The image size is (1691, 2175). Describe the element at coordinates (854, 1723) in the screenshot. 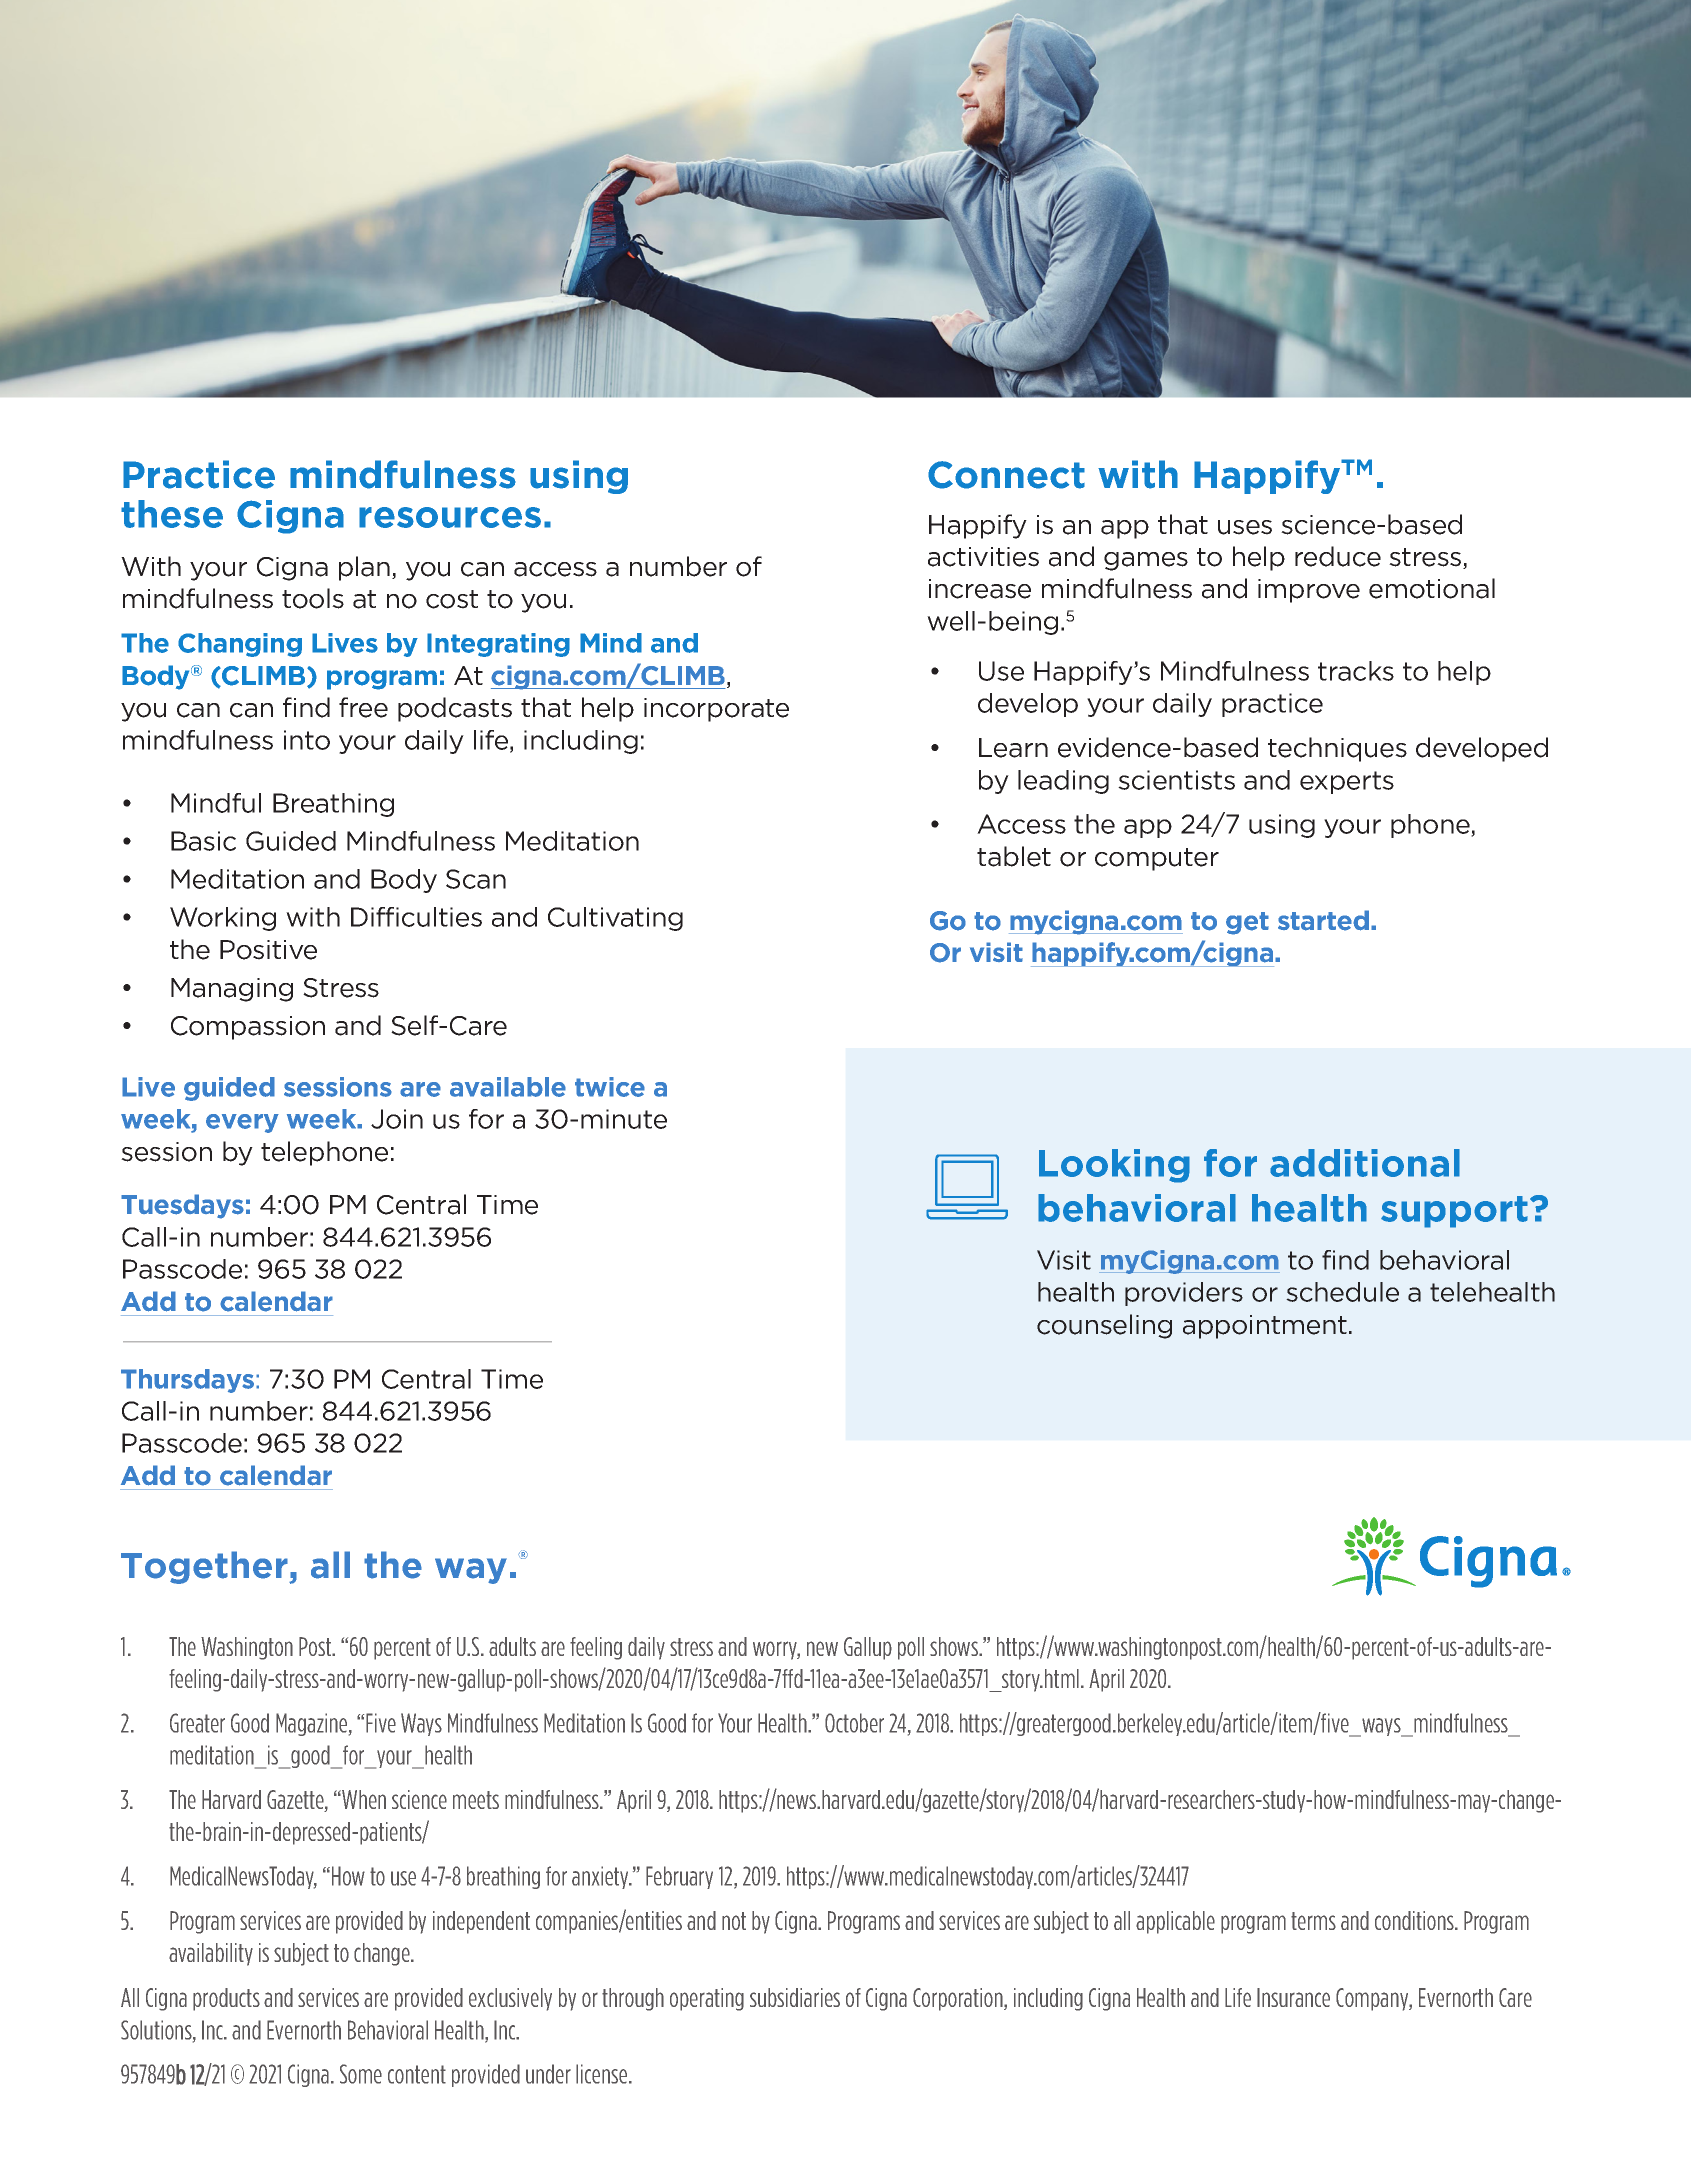

I see `October` at that location.
